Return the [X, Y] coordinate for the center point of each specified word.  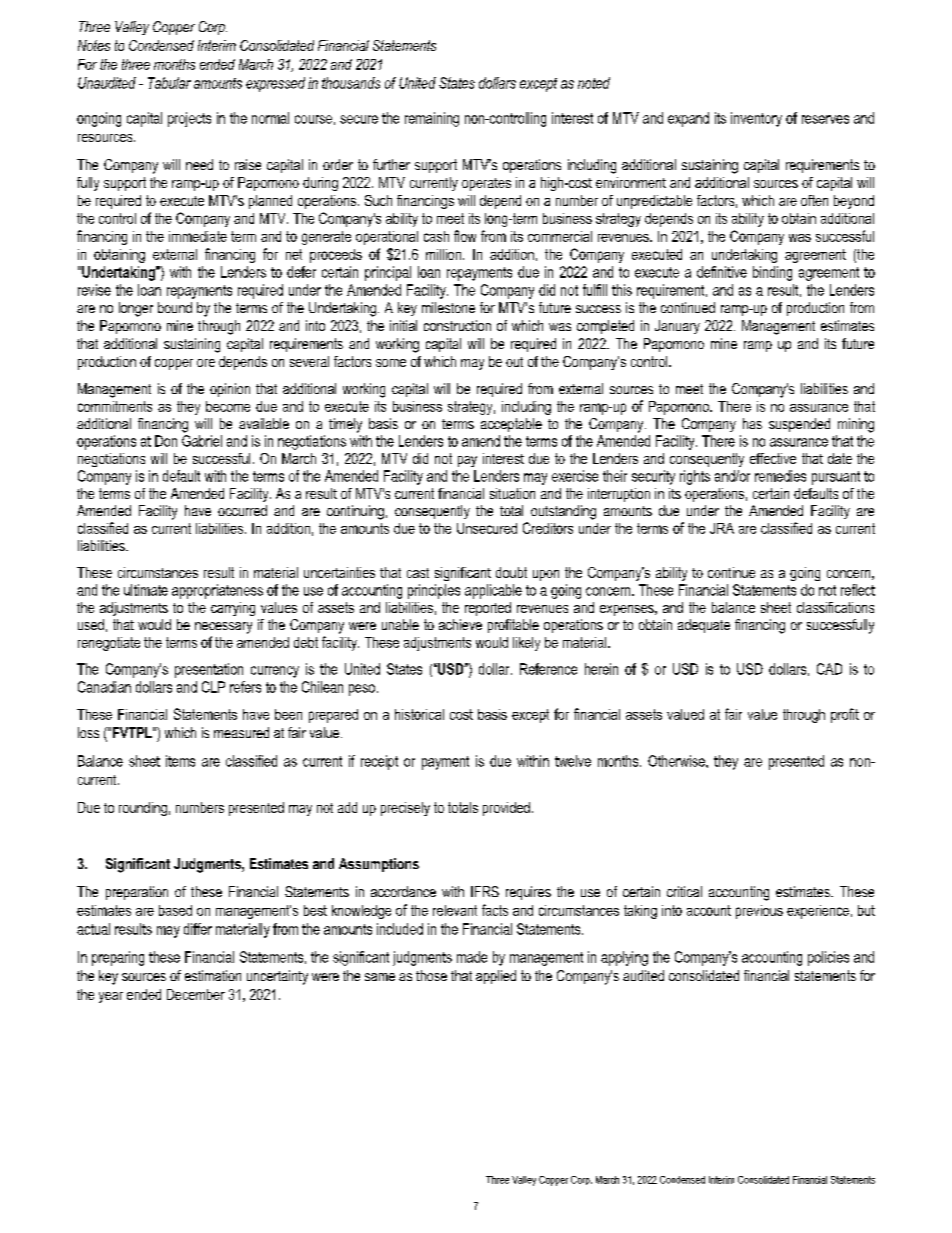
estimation [213, 975]
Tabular [169, 83]
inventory [756, 119]
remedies [780, 476]
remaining [432, 119]
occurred [242, 510]
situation [512, 493]
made [472, 957]
